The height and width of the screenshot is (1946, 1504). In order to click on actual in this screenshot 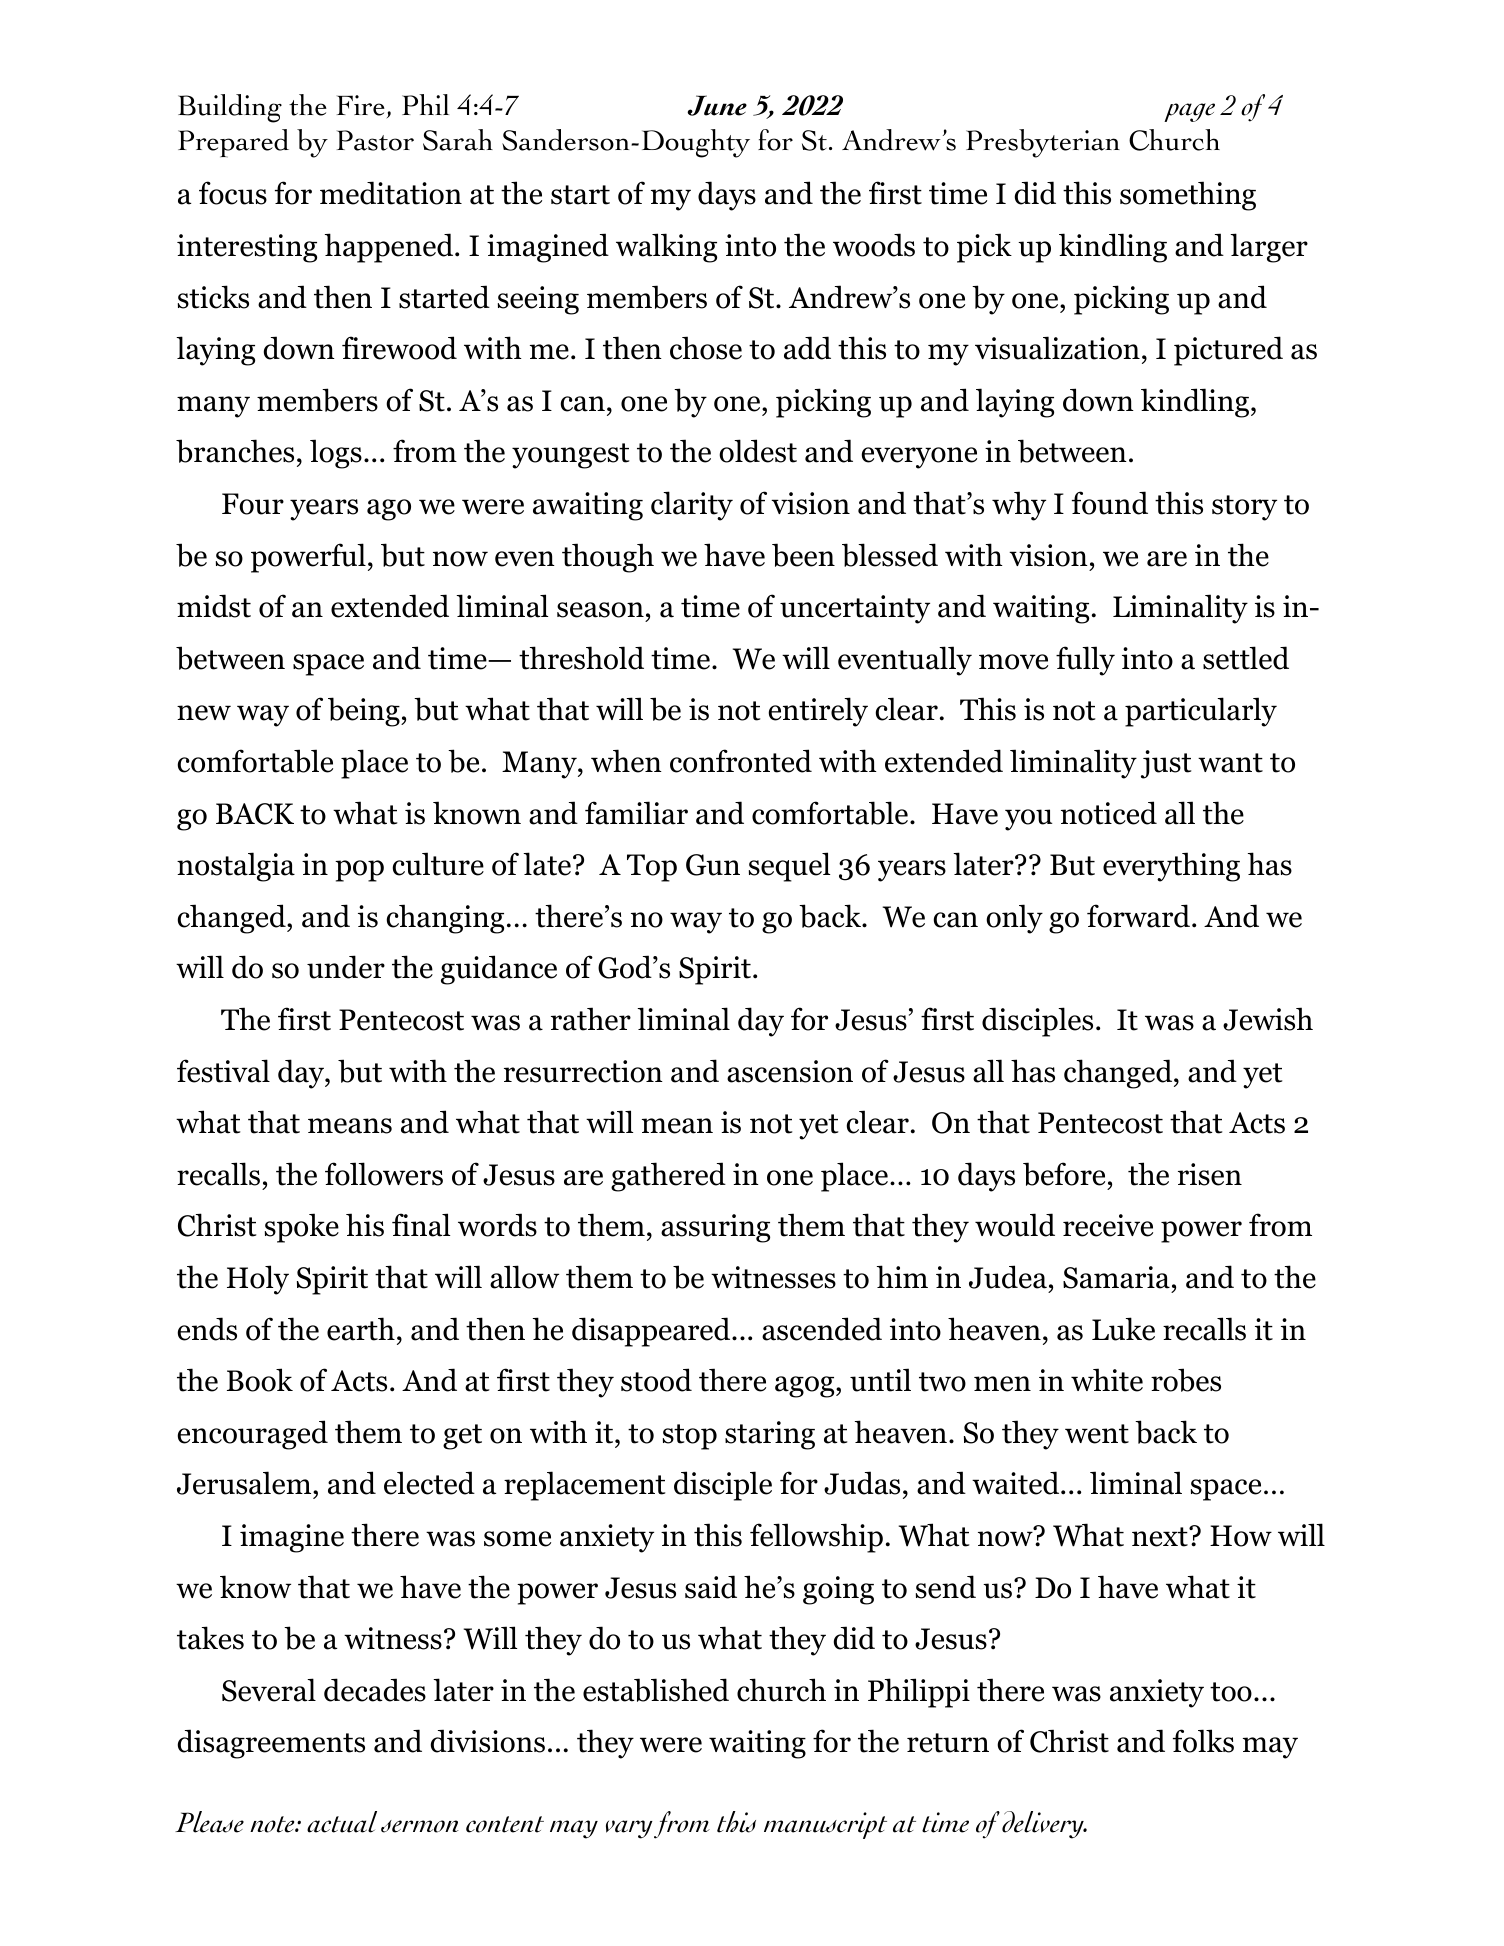, I will do `click(342, 1822)`.
